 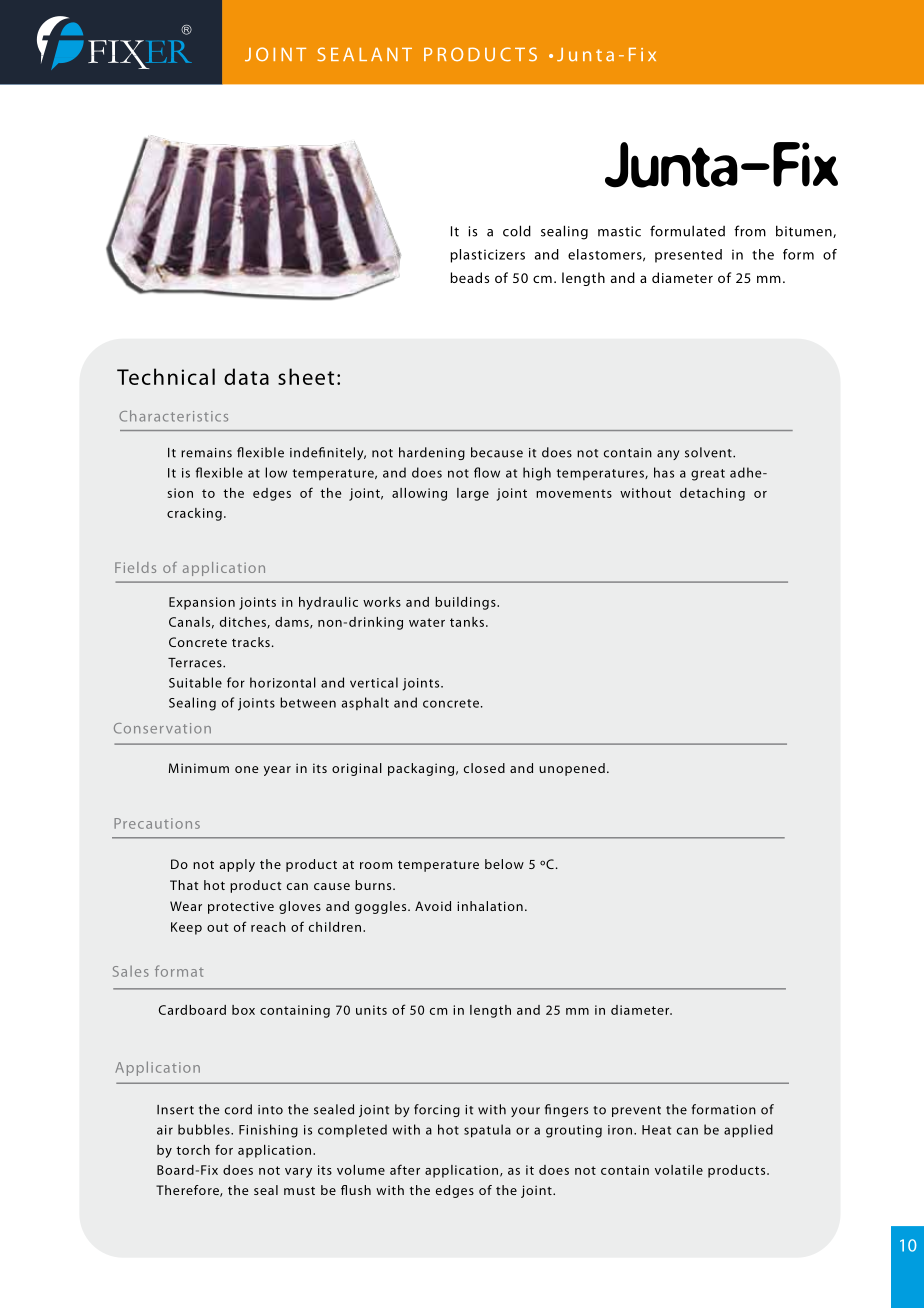 I want to click on presented, so click(x=688, y=256).
